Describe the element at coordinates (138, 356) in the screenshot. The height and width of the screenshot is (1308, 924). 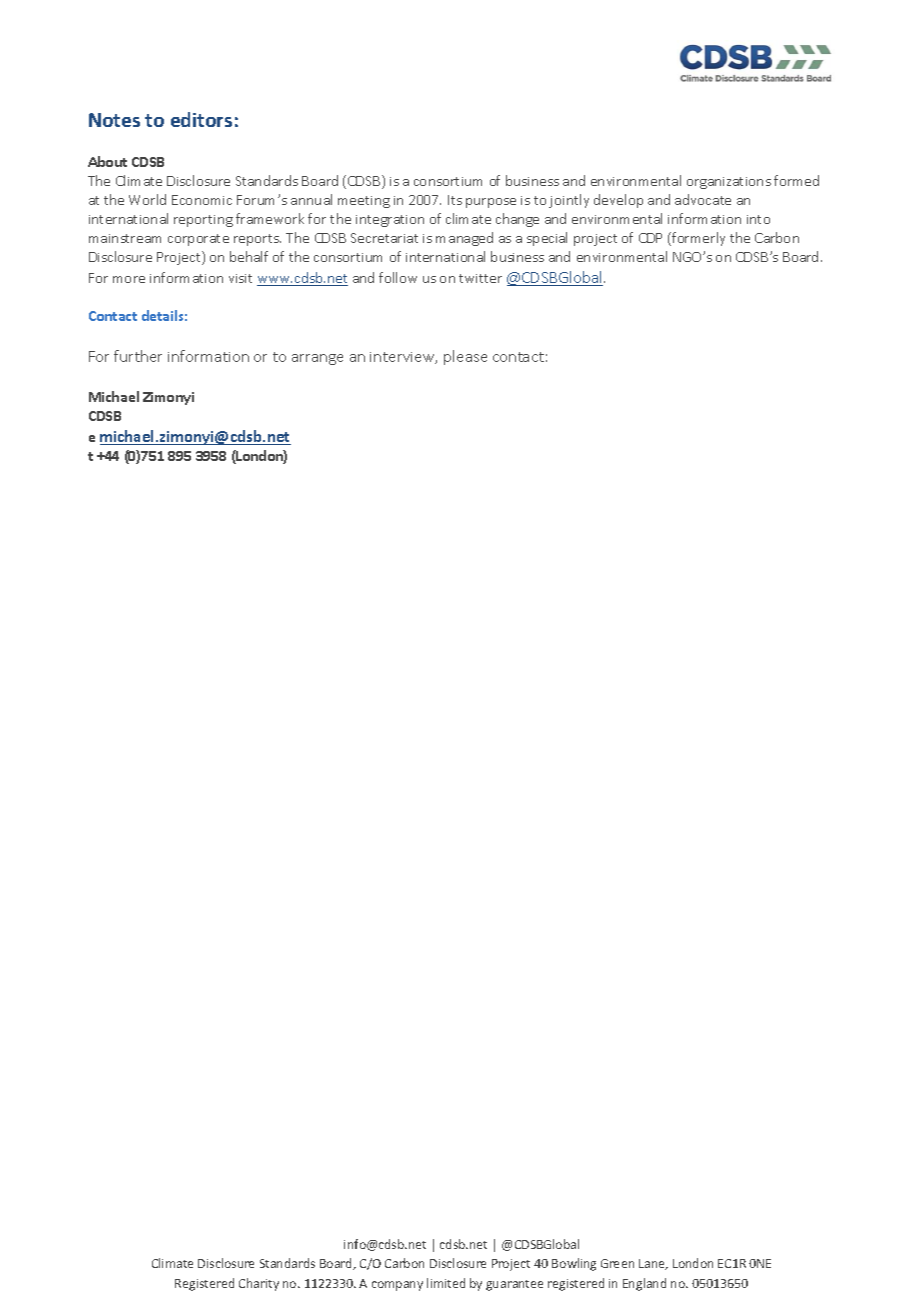
I see `further` at that location.
